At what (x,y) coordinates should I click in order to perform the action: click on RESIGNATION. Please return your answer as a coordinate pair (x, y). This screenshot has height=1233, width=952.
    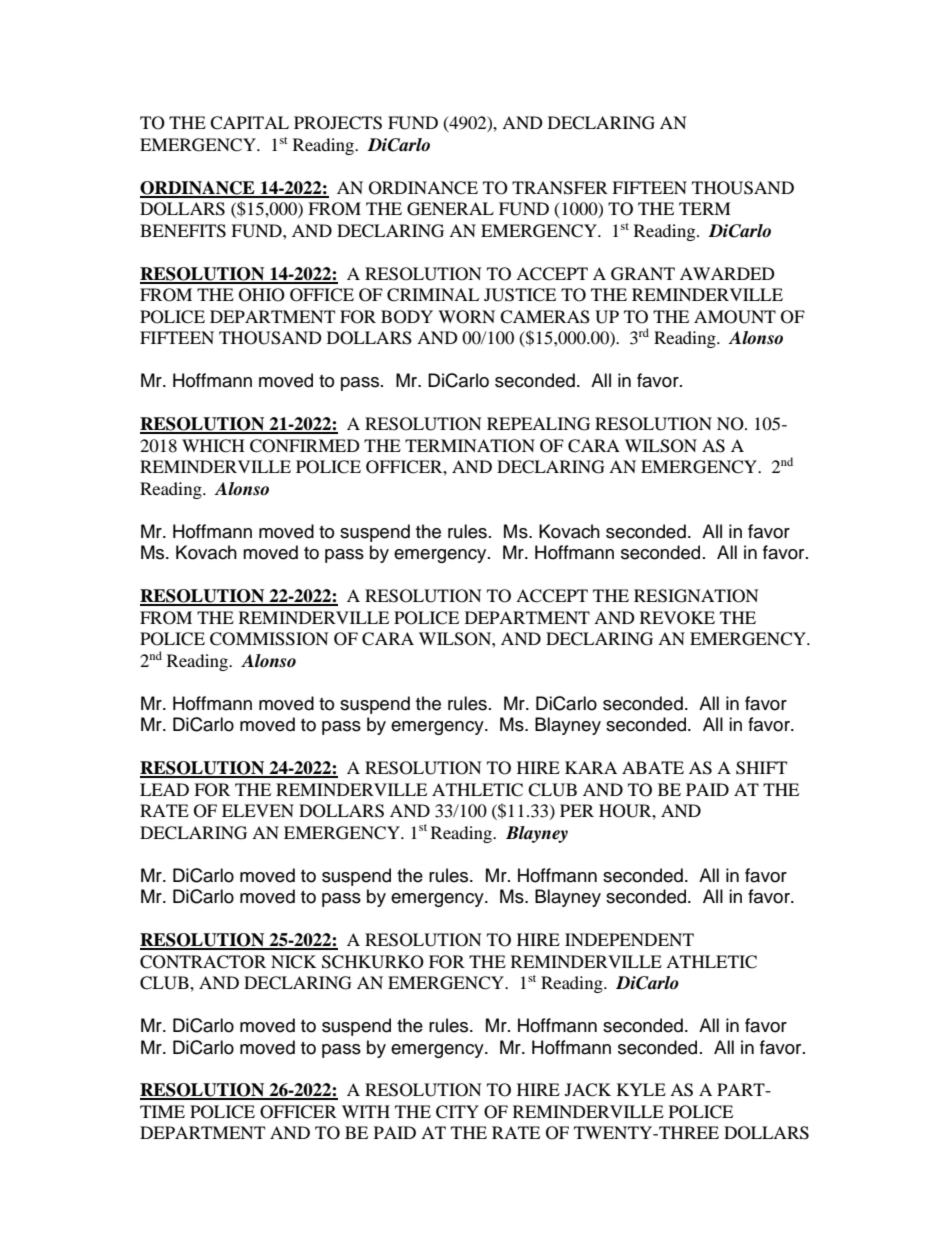
    Looking at the image, I should click on (696, 596).
